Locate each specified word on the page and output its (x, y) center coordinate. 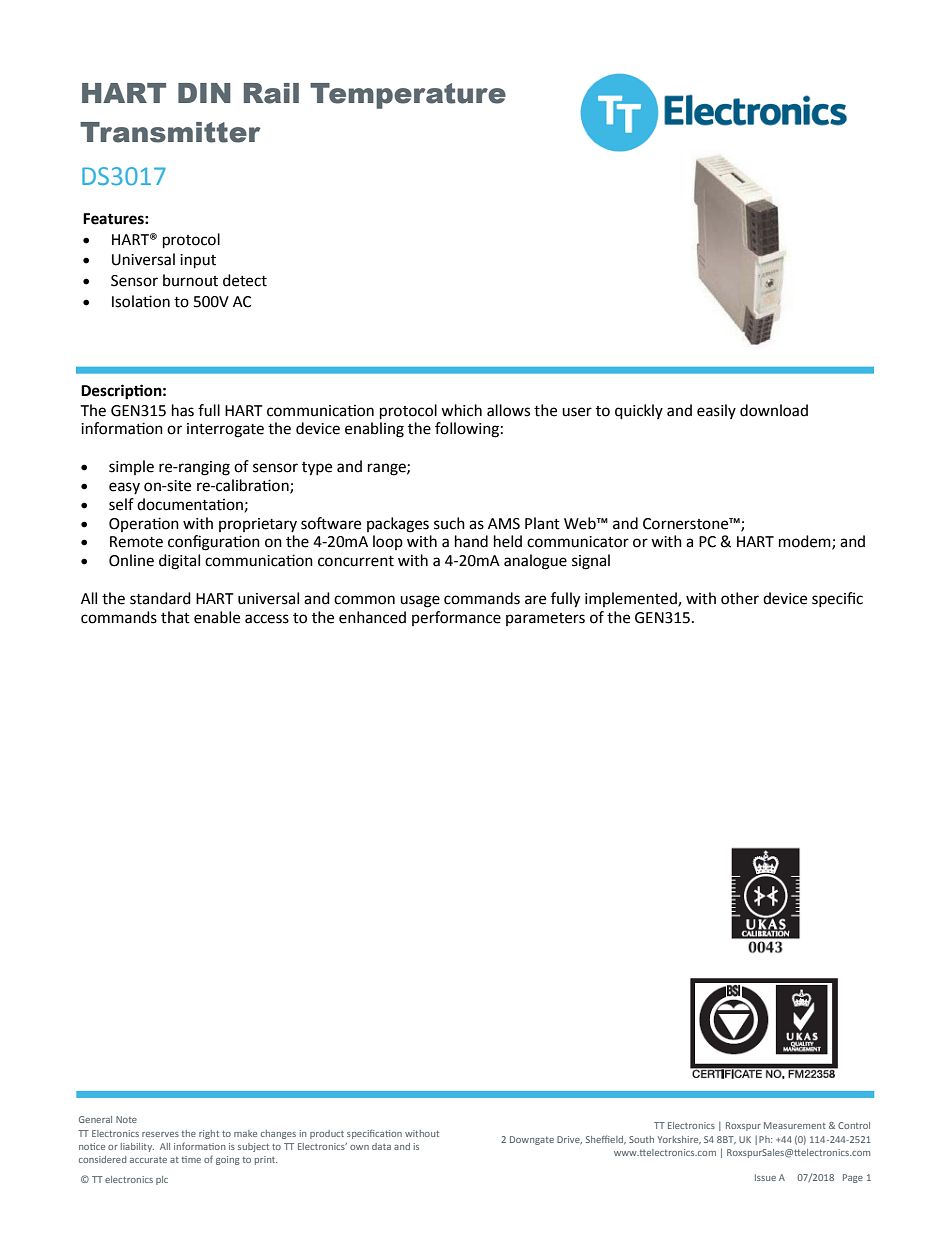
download (774, 410)
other (740, 598)
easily (716, 411)
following (467, 430)
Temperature (408, 96)
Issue (765, 1177)
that (175, 617)
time (191, 1159)
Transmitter (170, 132)
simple (131, 467)
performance (456, 618)
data (381, 1146)
